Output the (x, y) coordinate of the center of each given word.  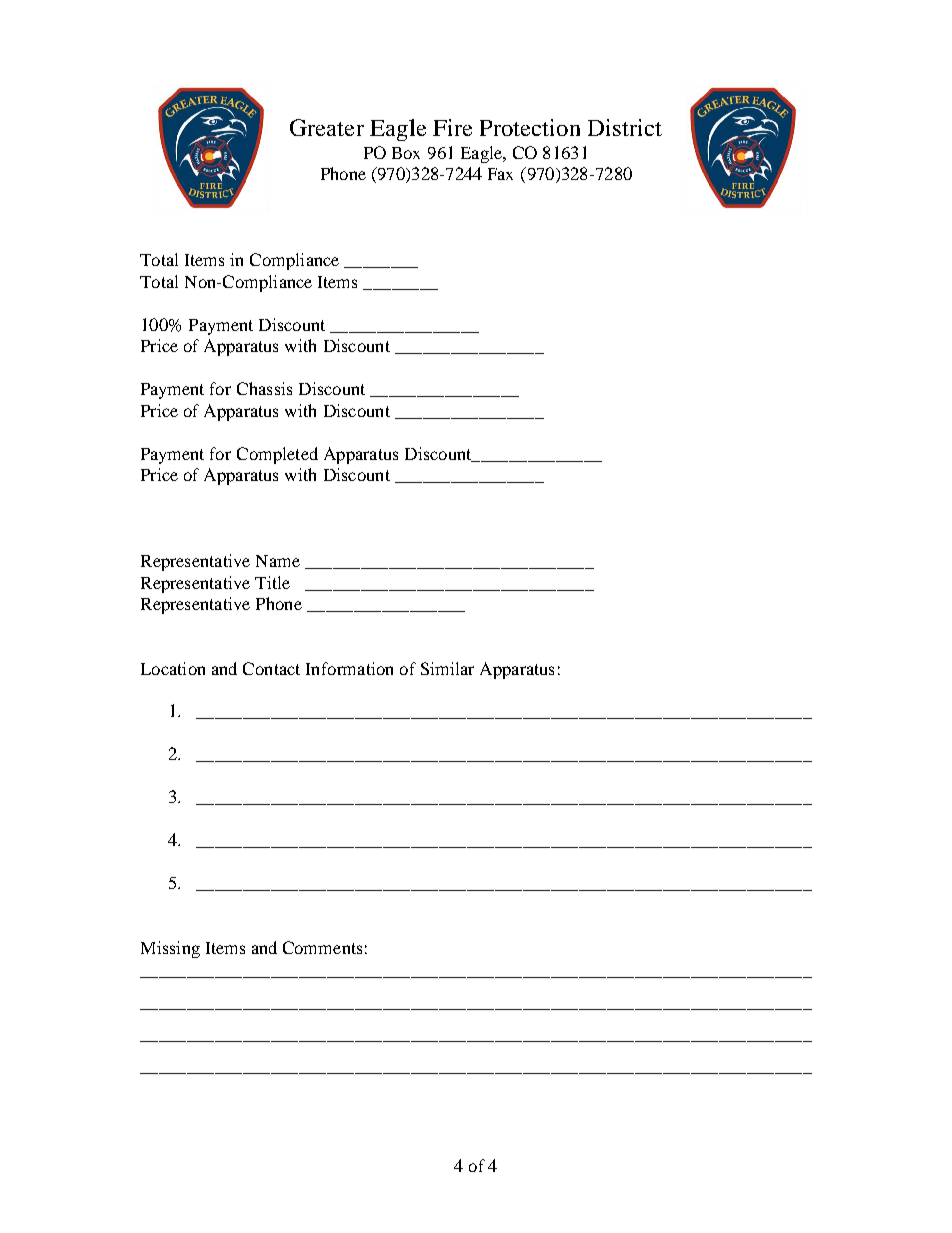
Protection (530, 127)
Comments (322, 947)
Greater (327, 127)
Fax (500, 174)
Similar (447, 668)
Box (406, 153)
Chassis (264, 388)
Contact (271, 668)
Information (349, 668)
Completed (277, 455)
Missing (170, 949)
